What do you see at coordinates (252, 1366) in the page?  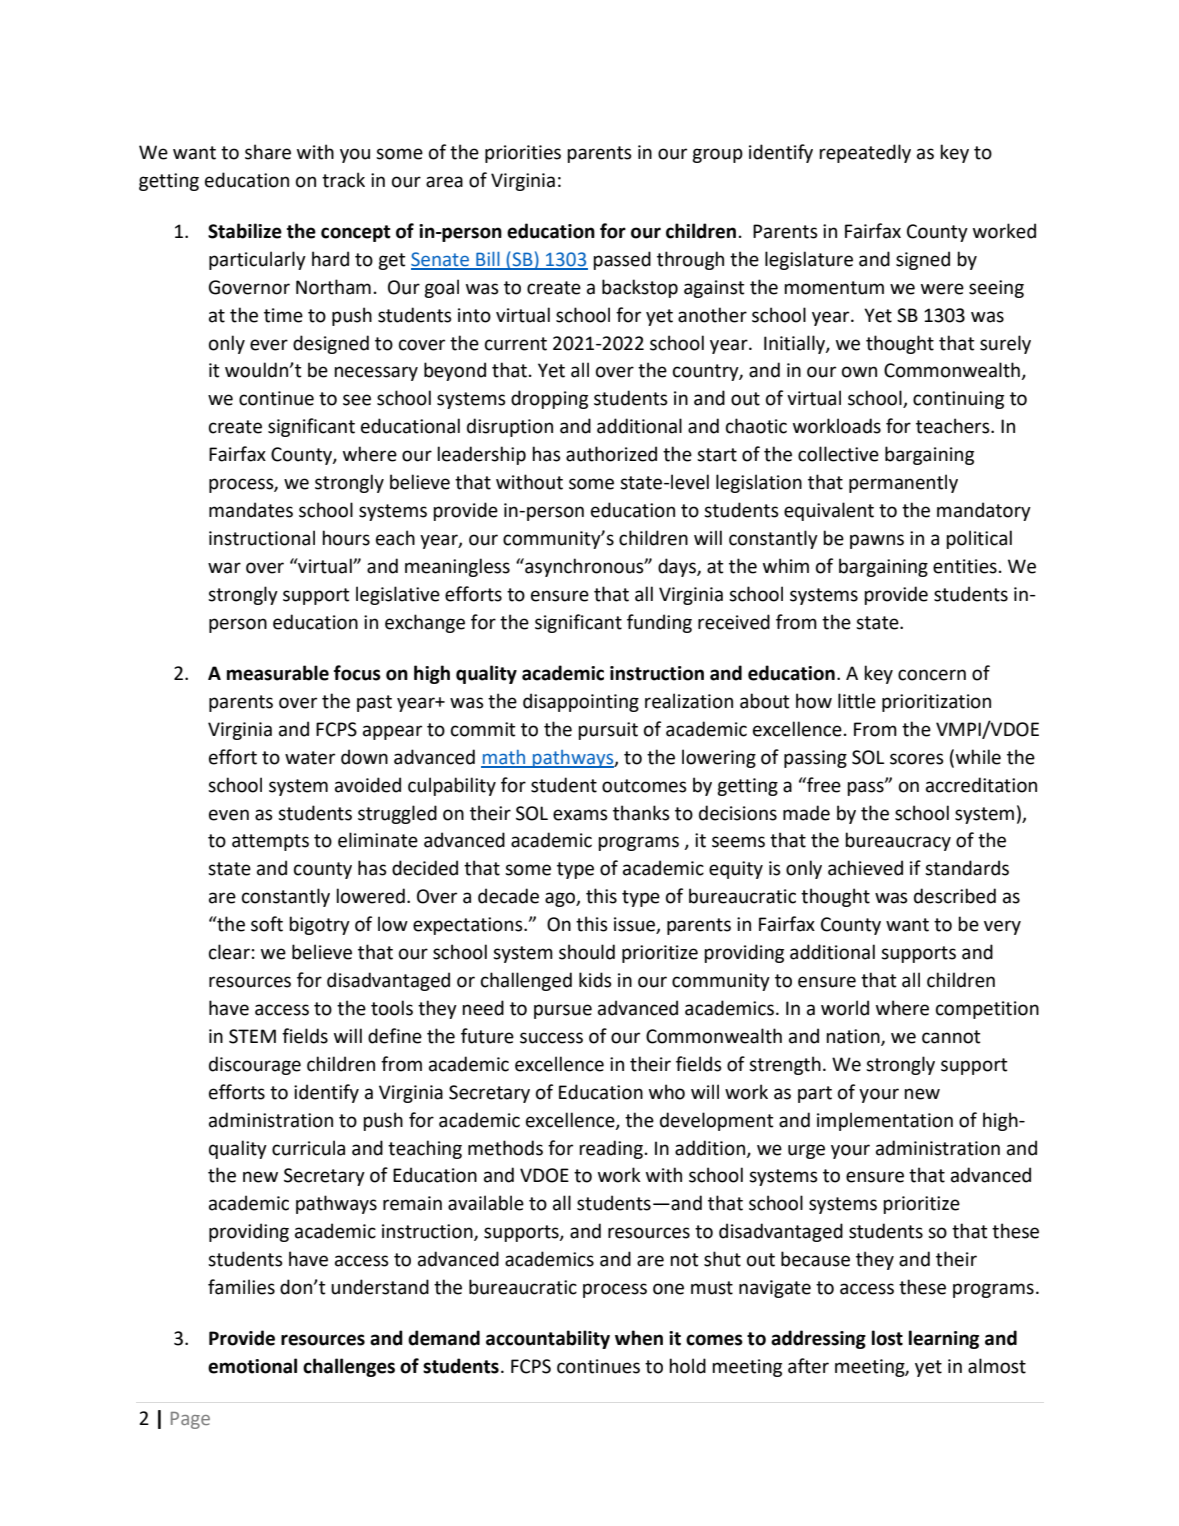 I see `emotional` at bounding box center [252, 1366].
